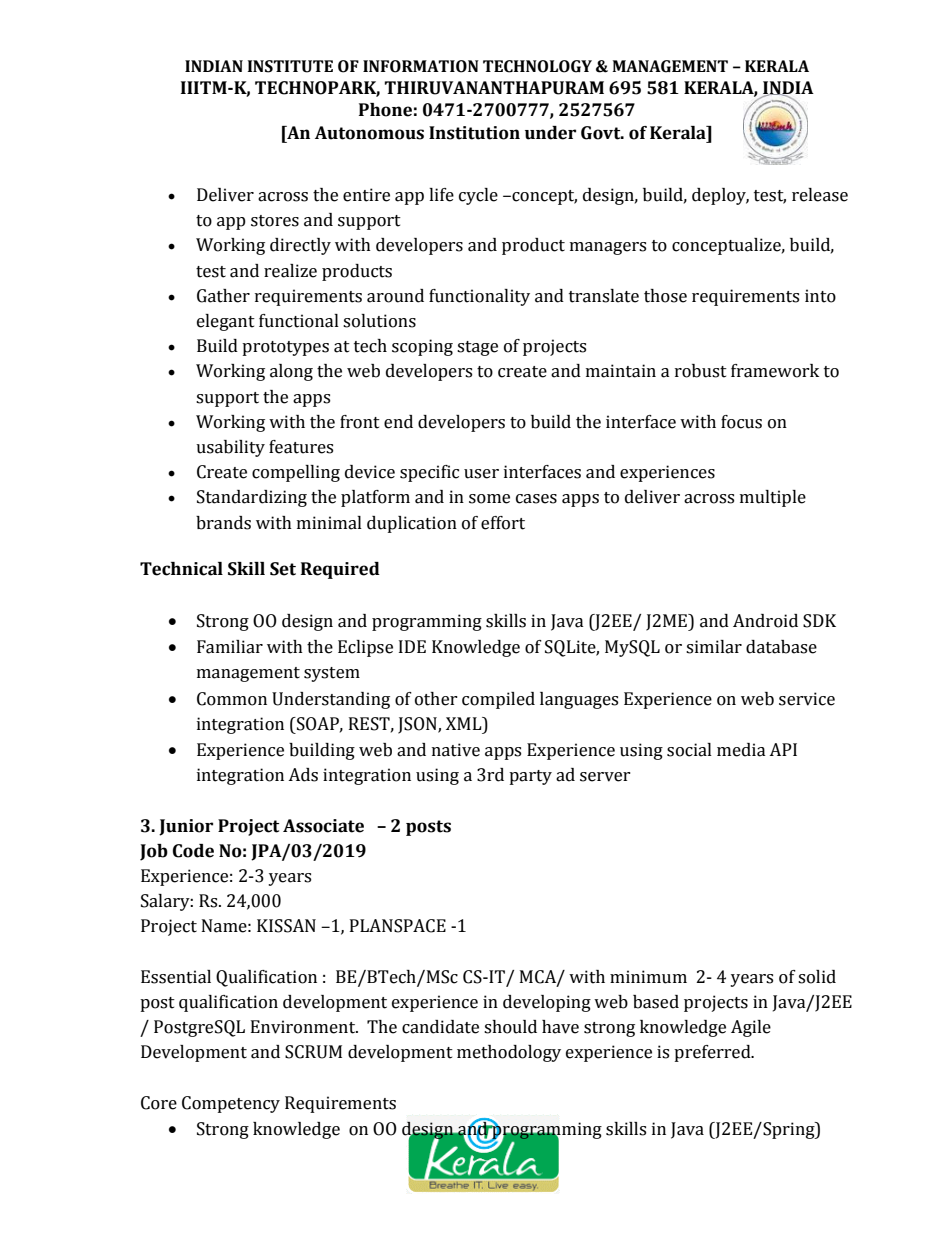 Image resolution: width=952 pixels, height=1233 pixels. Describe the element at coordinates (290, 66) in the screenshot. I see `INSTITUTE` at that location.
